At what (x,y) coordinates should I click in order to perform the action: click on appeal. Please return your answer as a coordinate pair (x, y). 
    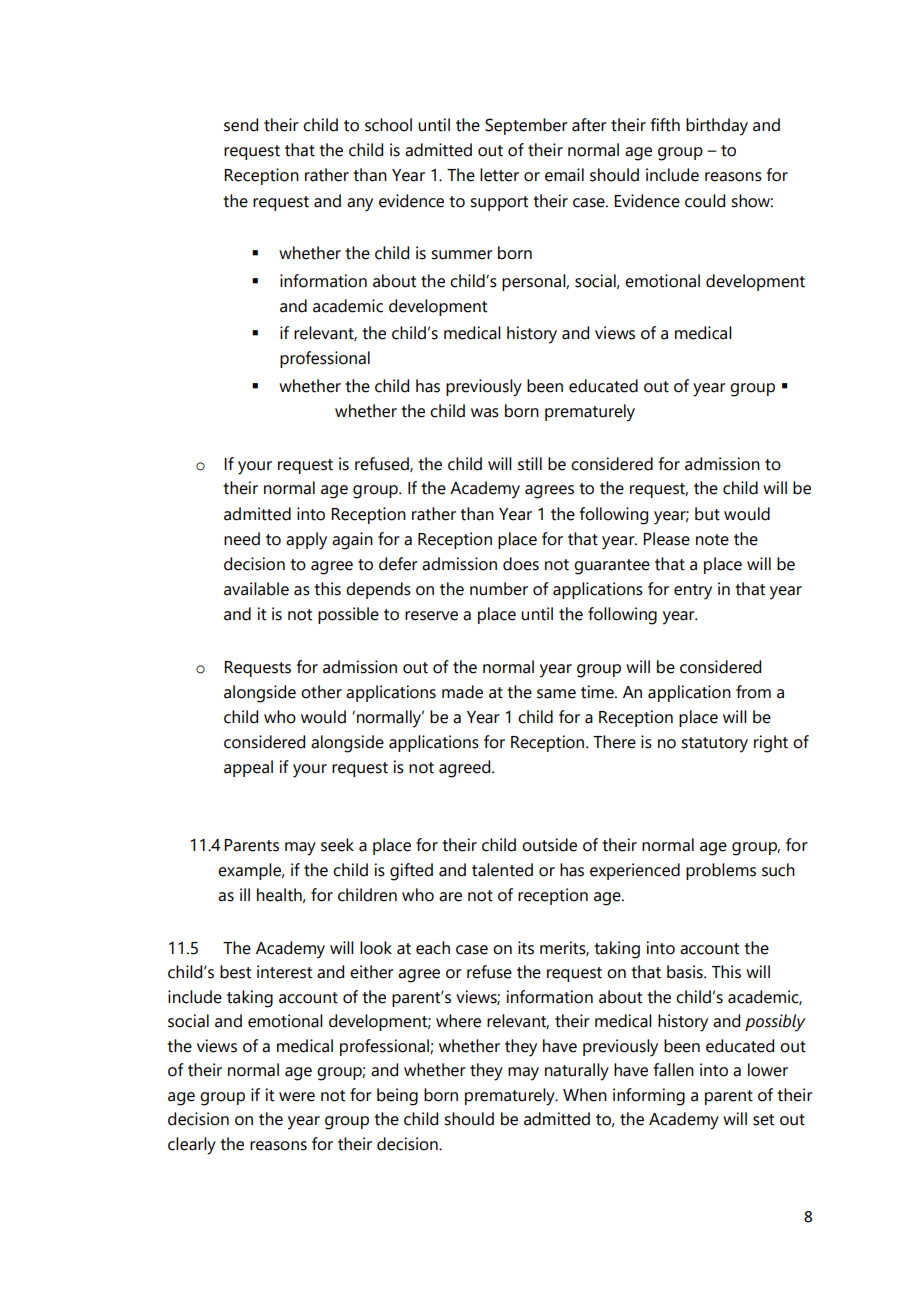
    Looking at the image, I should click on (248, 768).
